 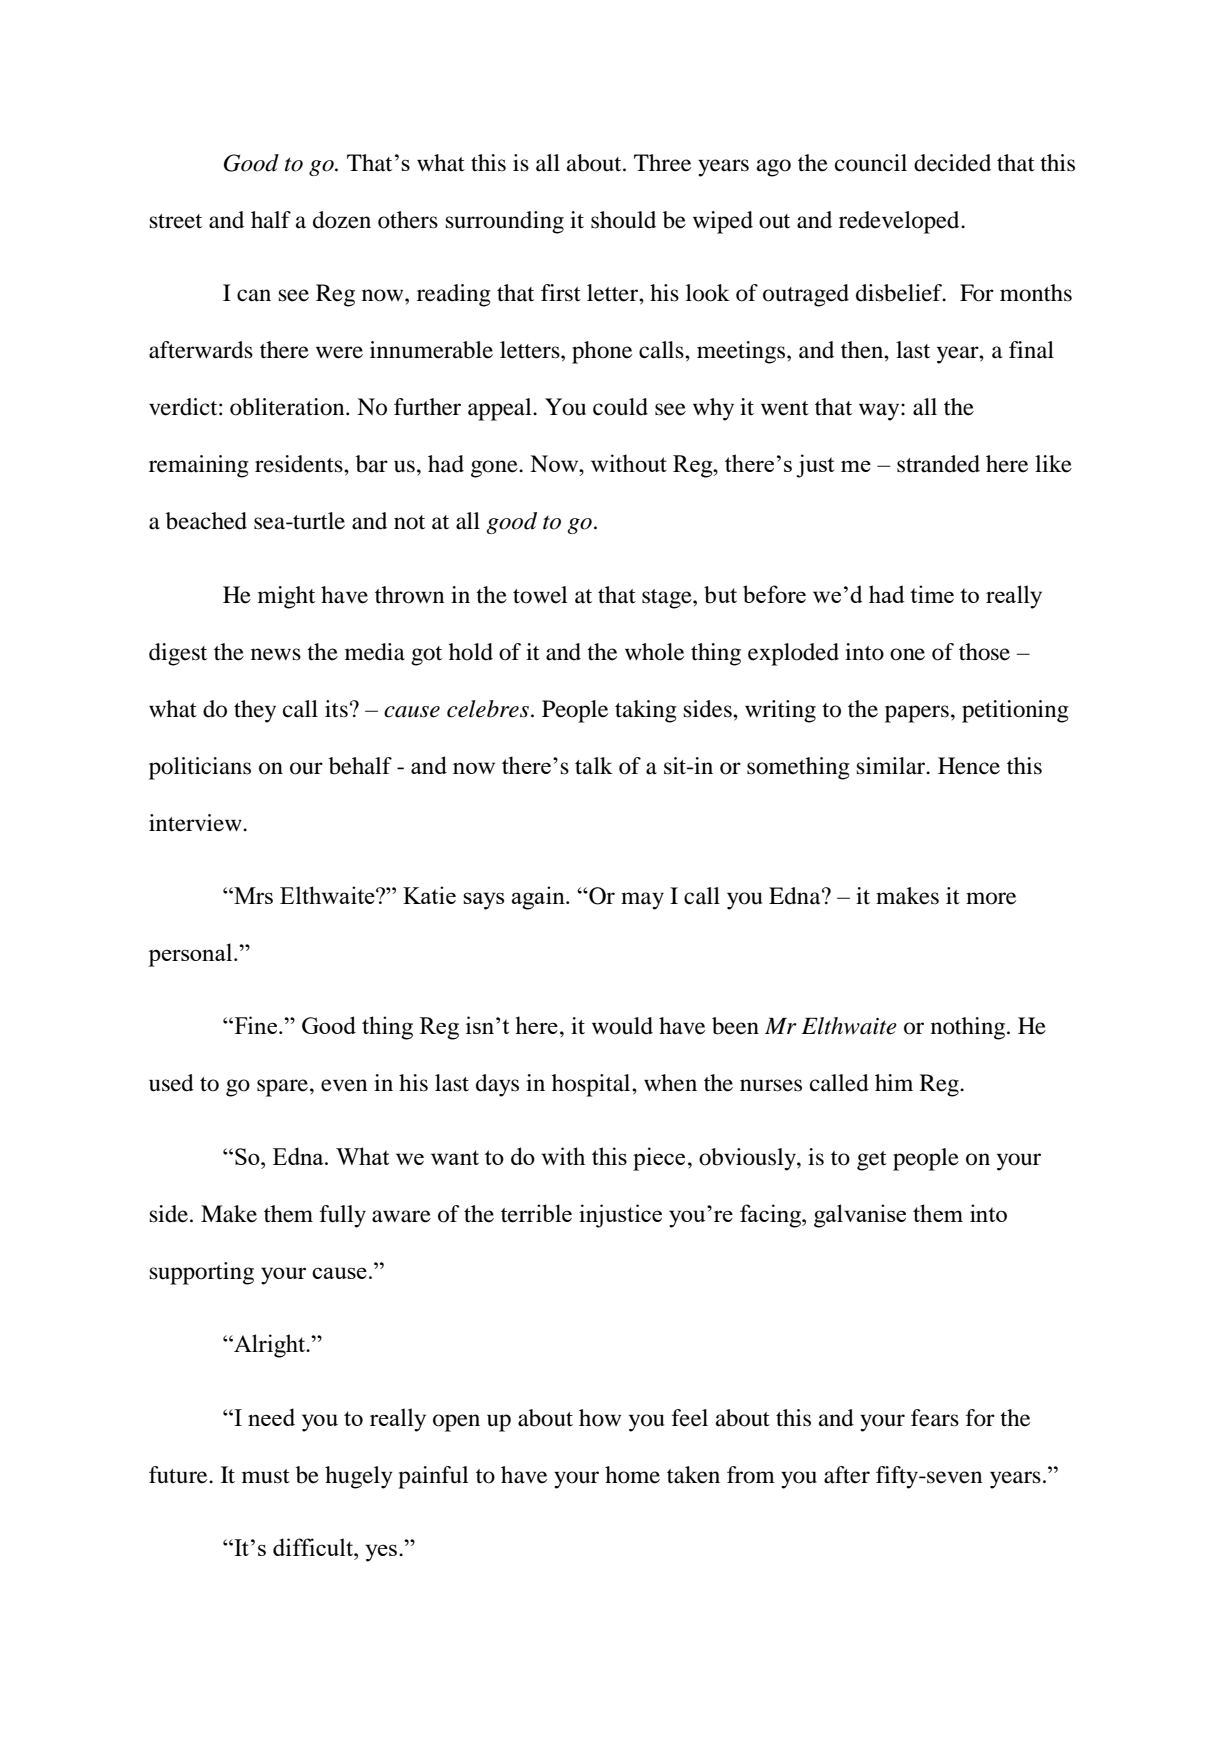 I want to click on redeveloped, so click(x=900, y=222).
